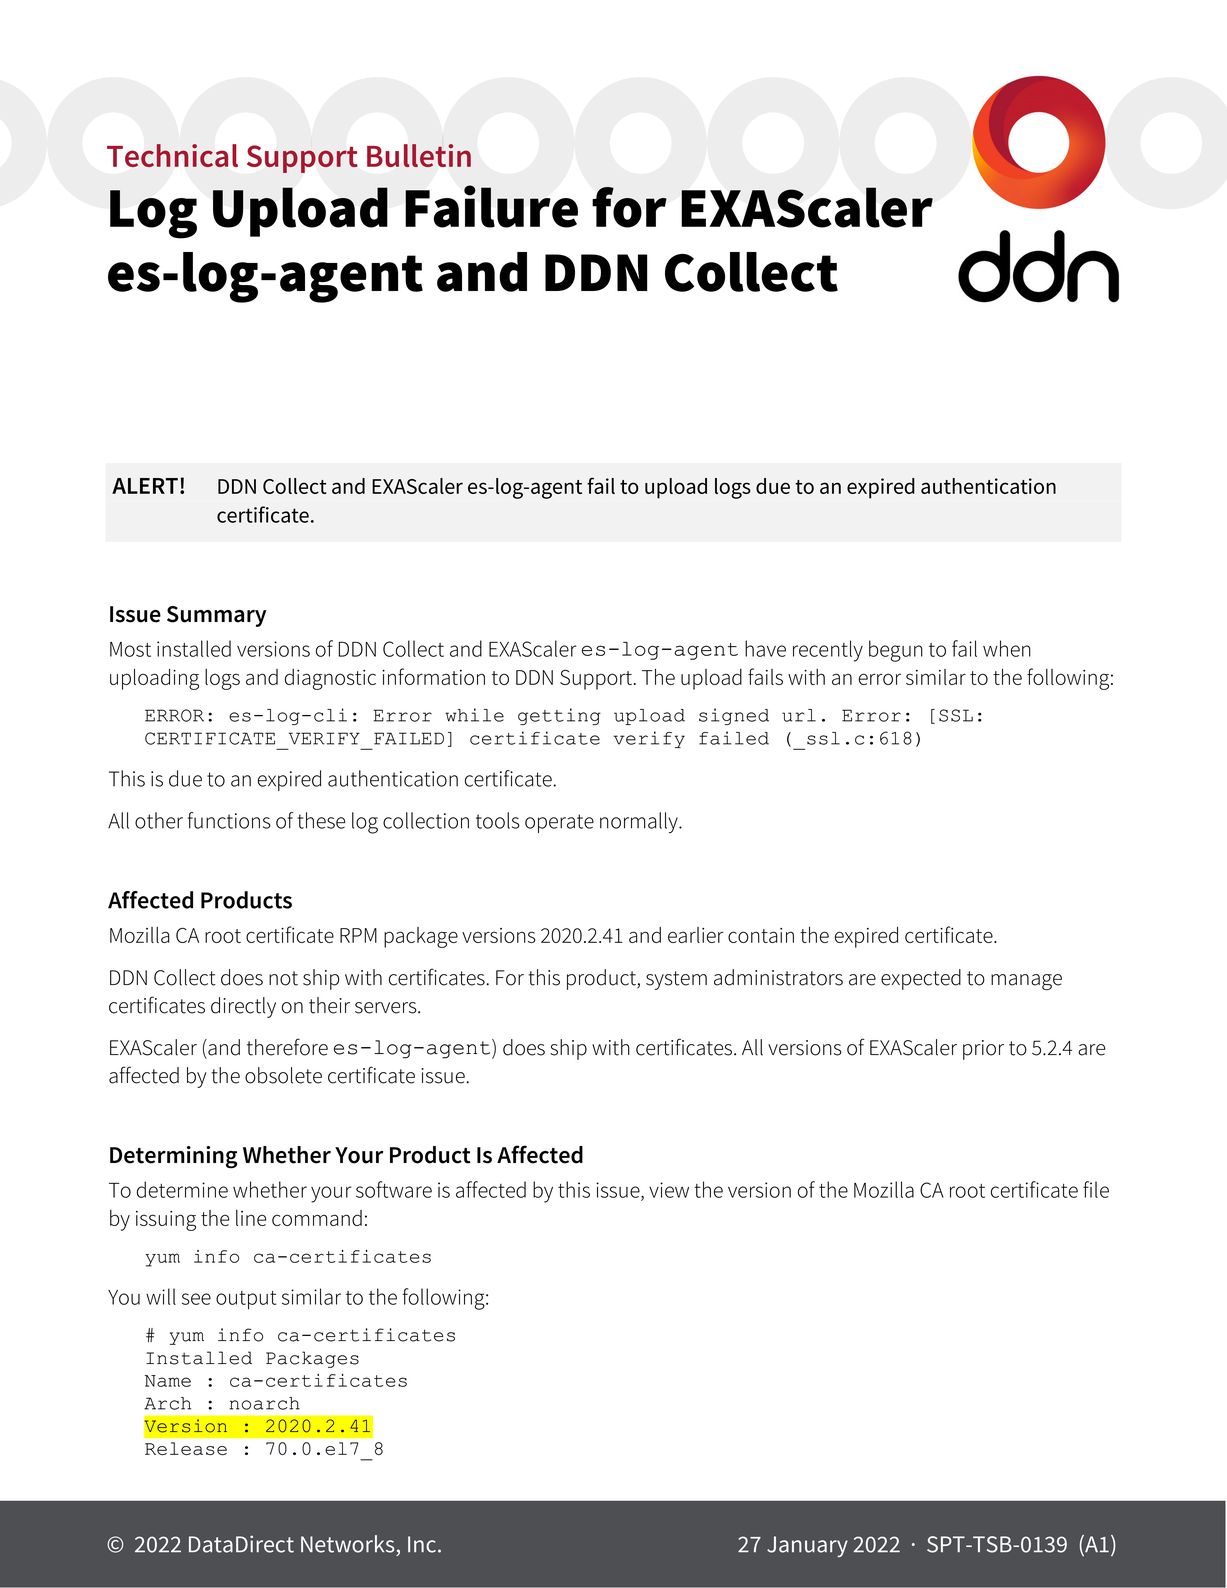  Describe the element at coordinates (172, 155) in the screenshot. I see `Technical` at that location.
